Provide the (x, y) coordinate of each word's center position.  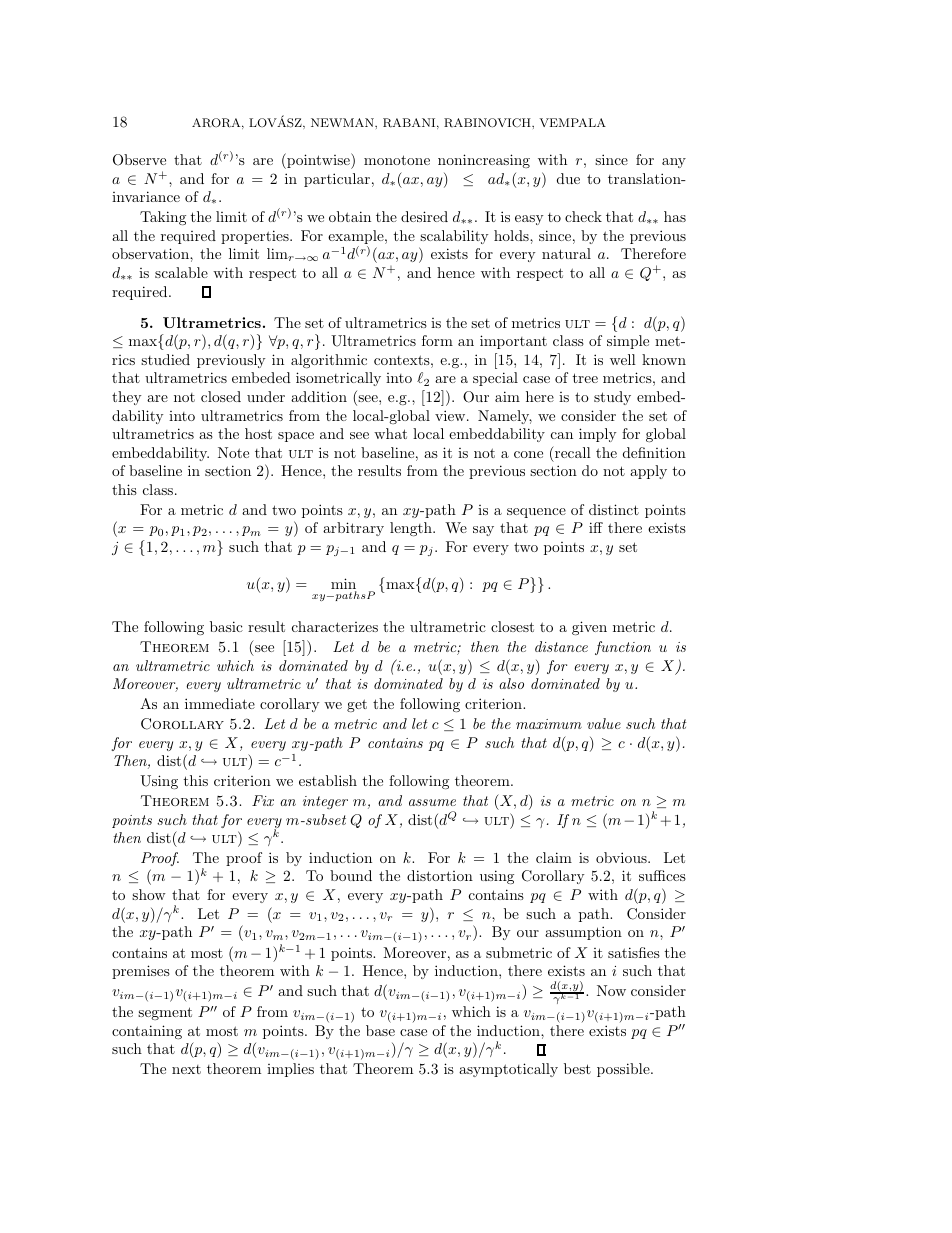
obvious (622, 857)
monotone (397, 160)
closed (221, 396)
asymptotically (508, 1070)
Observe (139, 160)
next (186, 1069)
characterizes (335, 626)
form (437, 340)
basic (226, 626)
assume (432, 802)
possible (624, 1070)
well (623, 359)
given (589, 628)
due (568, 178)
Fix (263, 800)
